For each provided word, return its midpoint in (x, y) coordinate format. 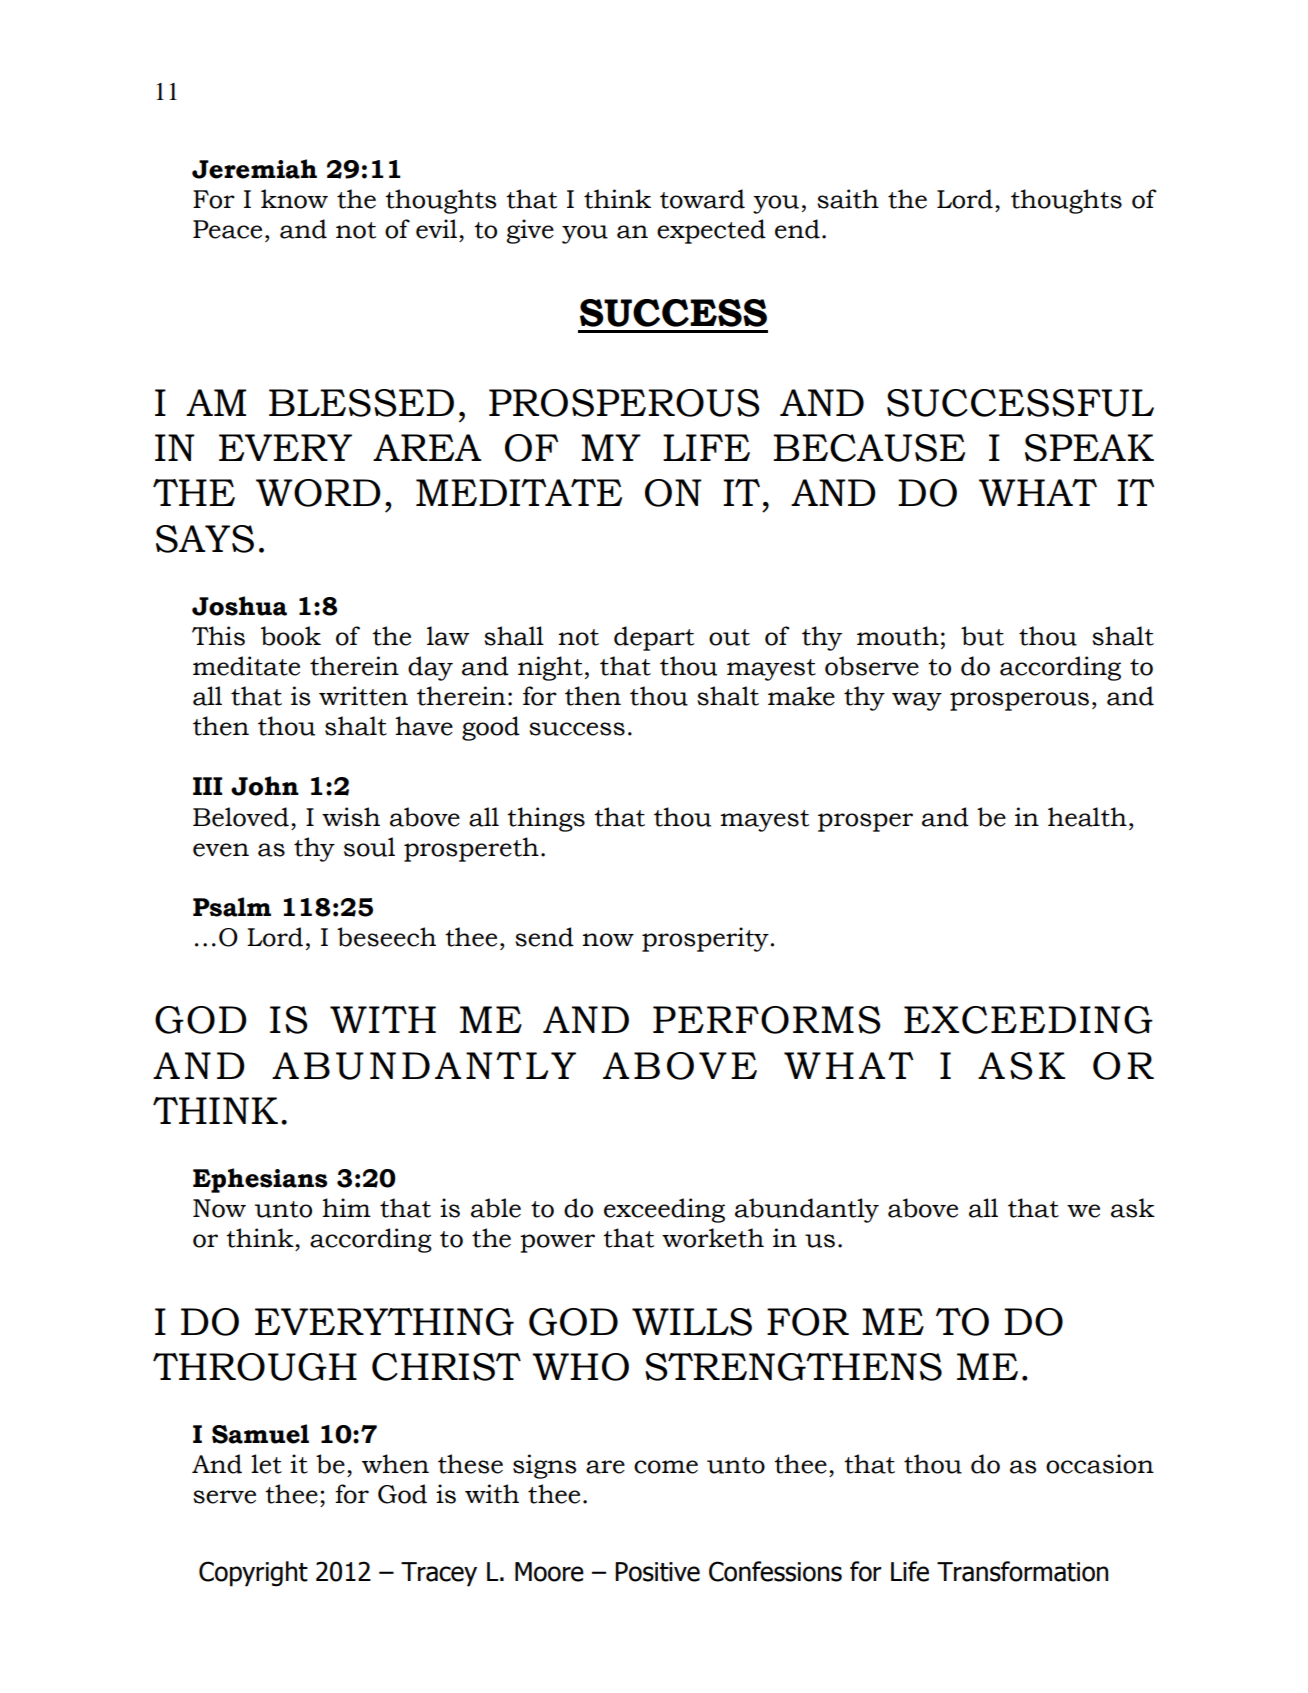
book (291, 636)
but (982, 636)
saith (848, 199)
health (1087, 817)
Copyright (253, 1574)
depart (654, 638)
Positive (657, 1572)
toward (702, 199)
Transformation (1022, 1571)
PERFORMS (767, 1020)
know (294, 199)
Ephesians (260, 1180)
